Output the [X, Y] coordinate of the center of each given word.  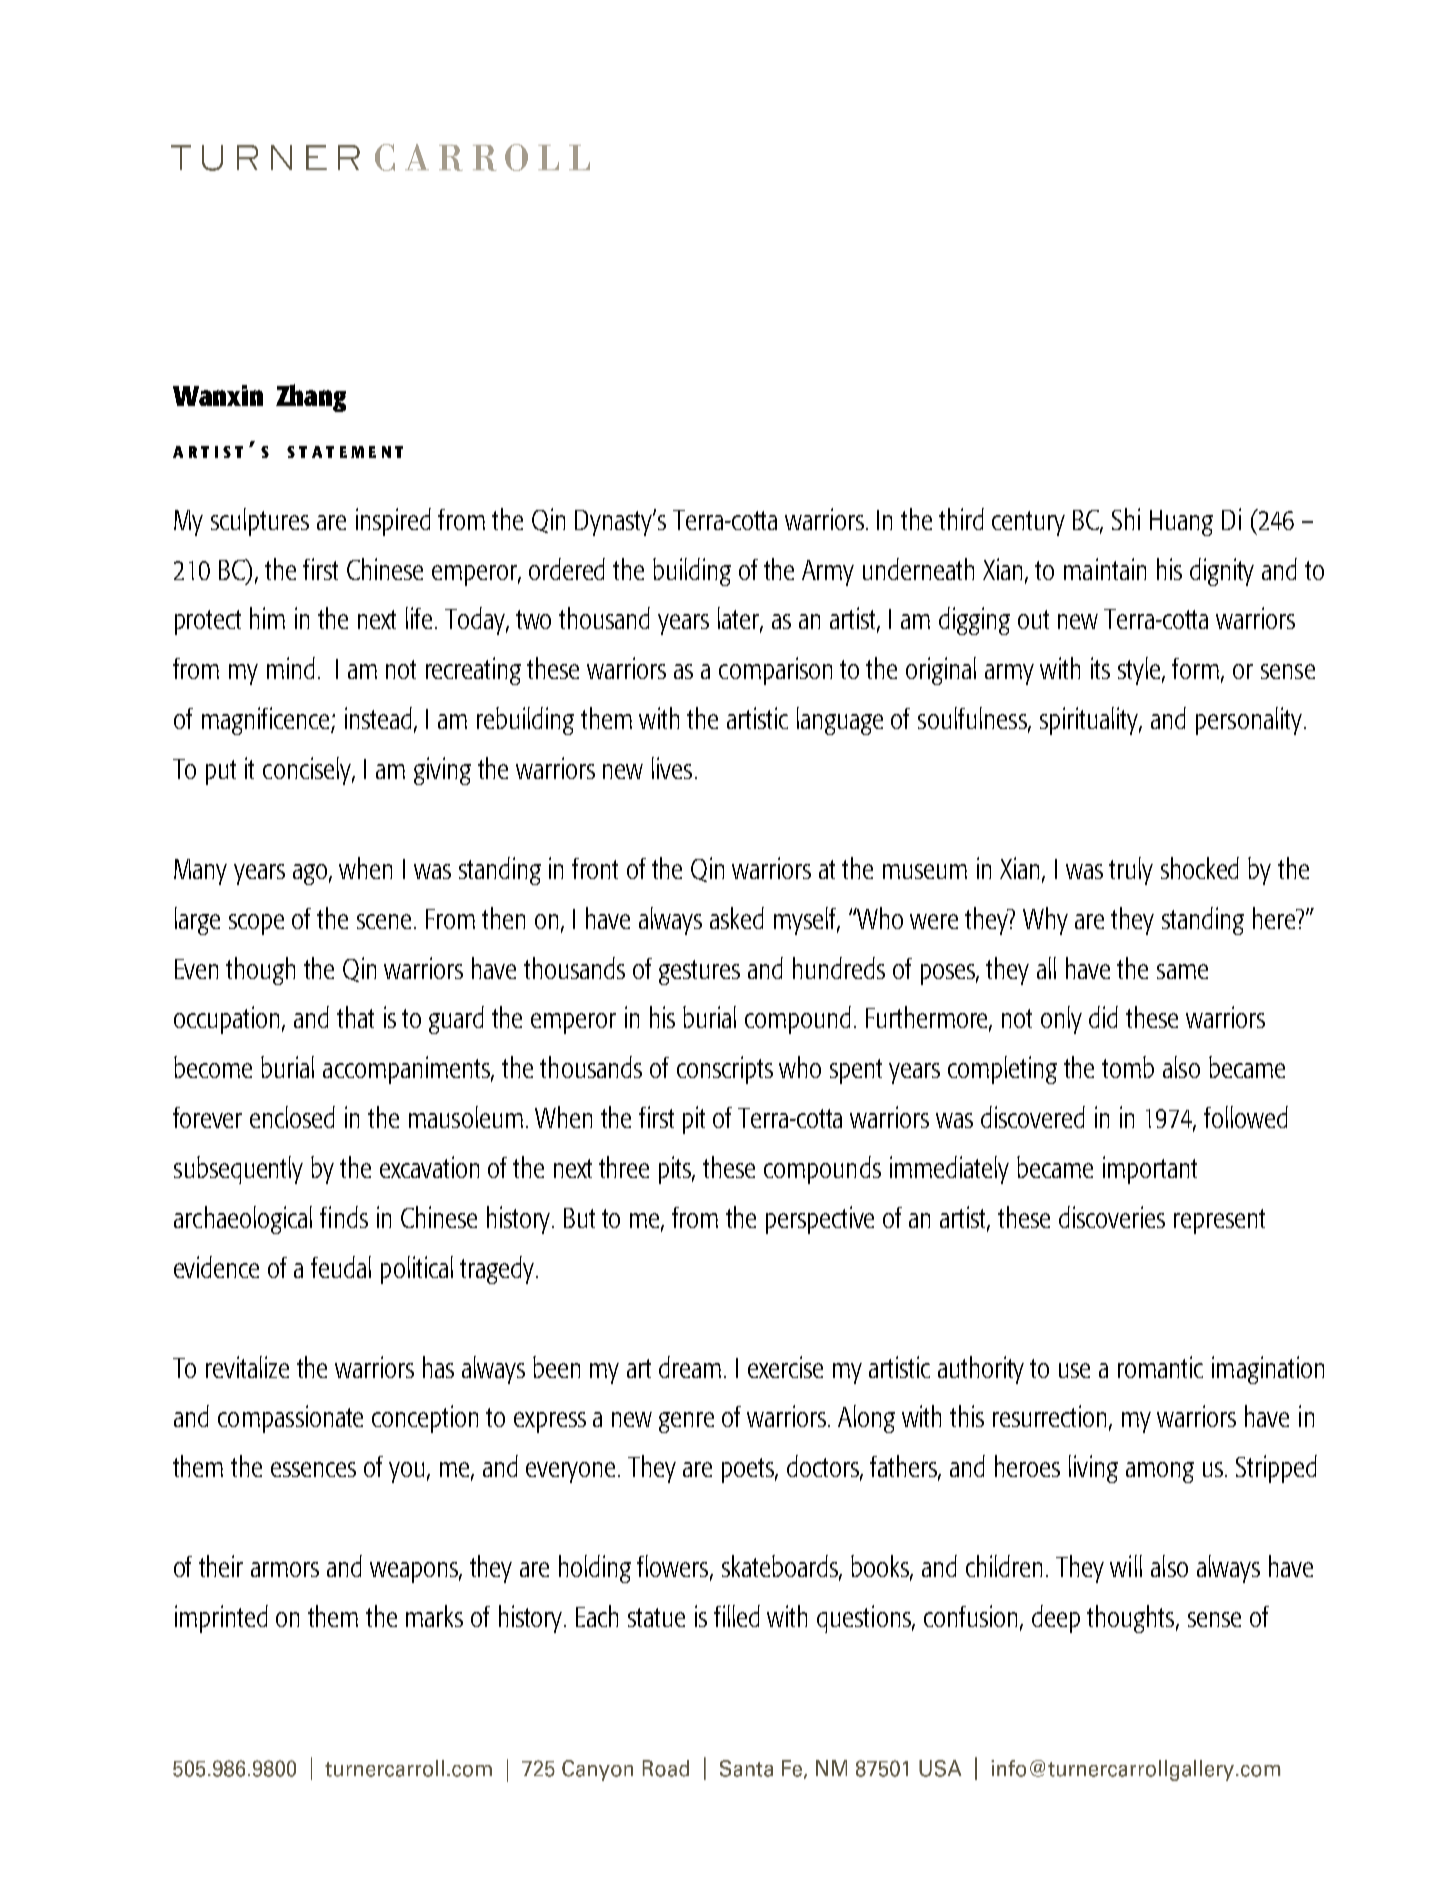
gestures [699, 972]
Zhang [311, 398]
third [961, 519]
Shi [1126, 519]
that [355, 1017]
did [1103, 1017]
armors [285, 1569]
